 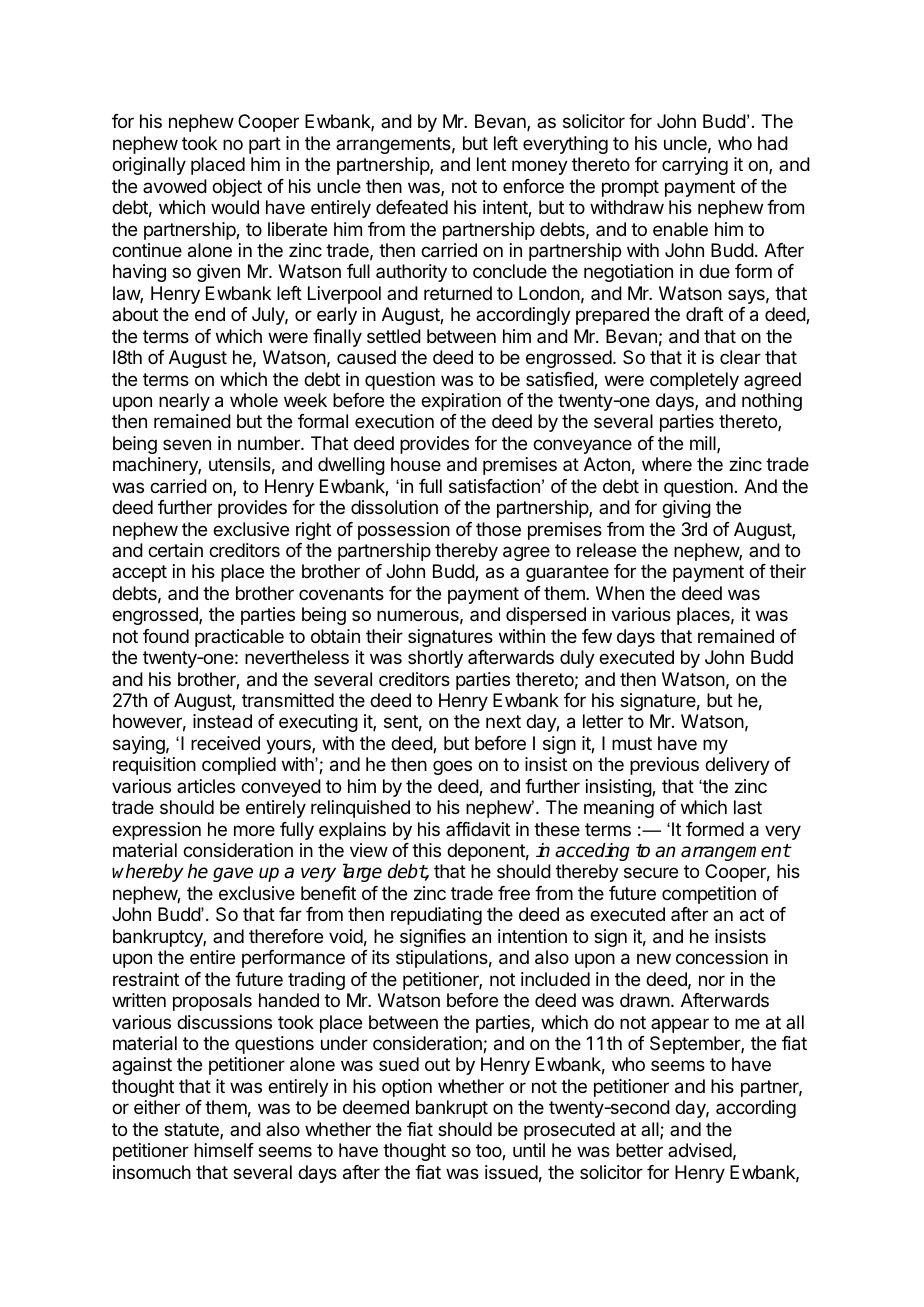 I want to click on affidavit, so click(x=478, y=829).
